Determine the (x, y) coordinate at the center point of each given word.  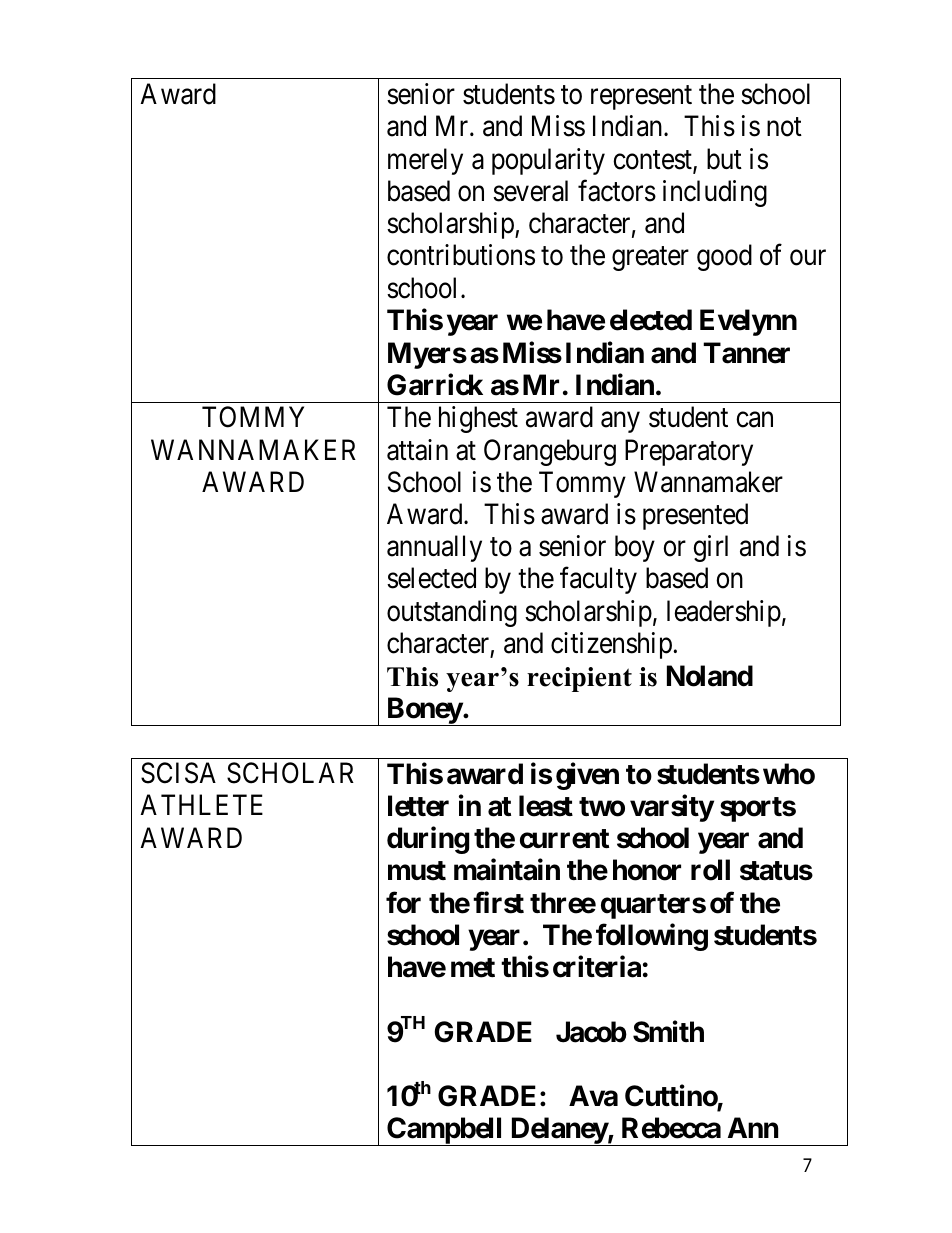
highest (478, 419)
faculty (598, 580)
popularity (548, 161)
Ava (593, 1096)
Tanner (746, 353)
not (784, 127)
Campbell (445, 1131)
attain (417, 450)
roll (710, 870)
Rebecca (671, 1128)
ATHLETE (201, 805)
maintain (507, 870)
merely (425, 161)
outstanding (452, 613)
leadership (724, 613)
